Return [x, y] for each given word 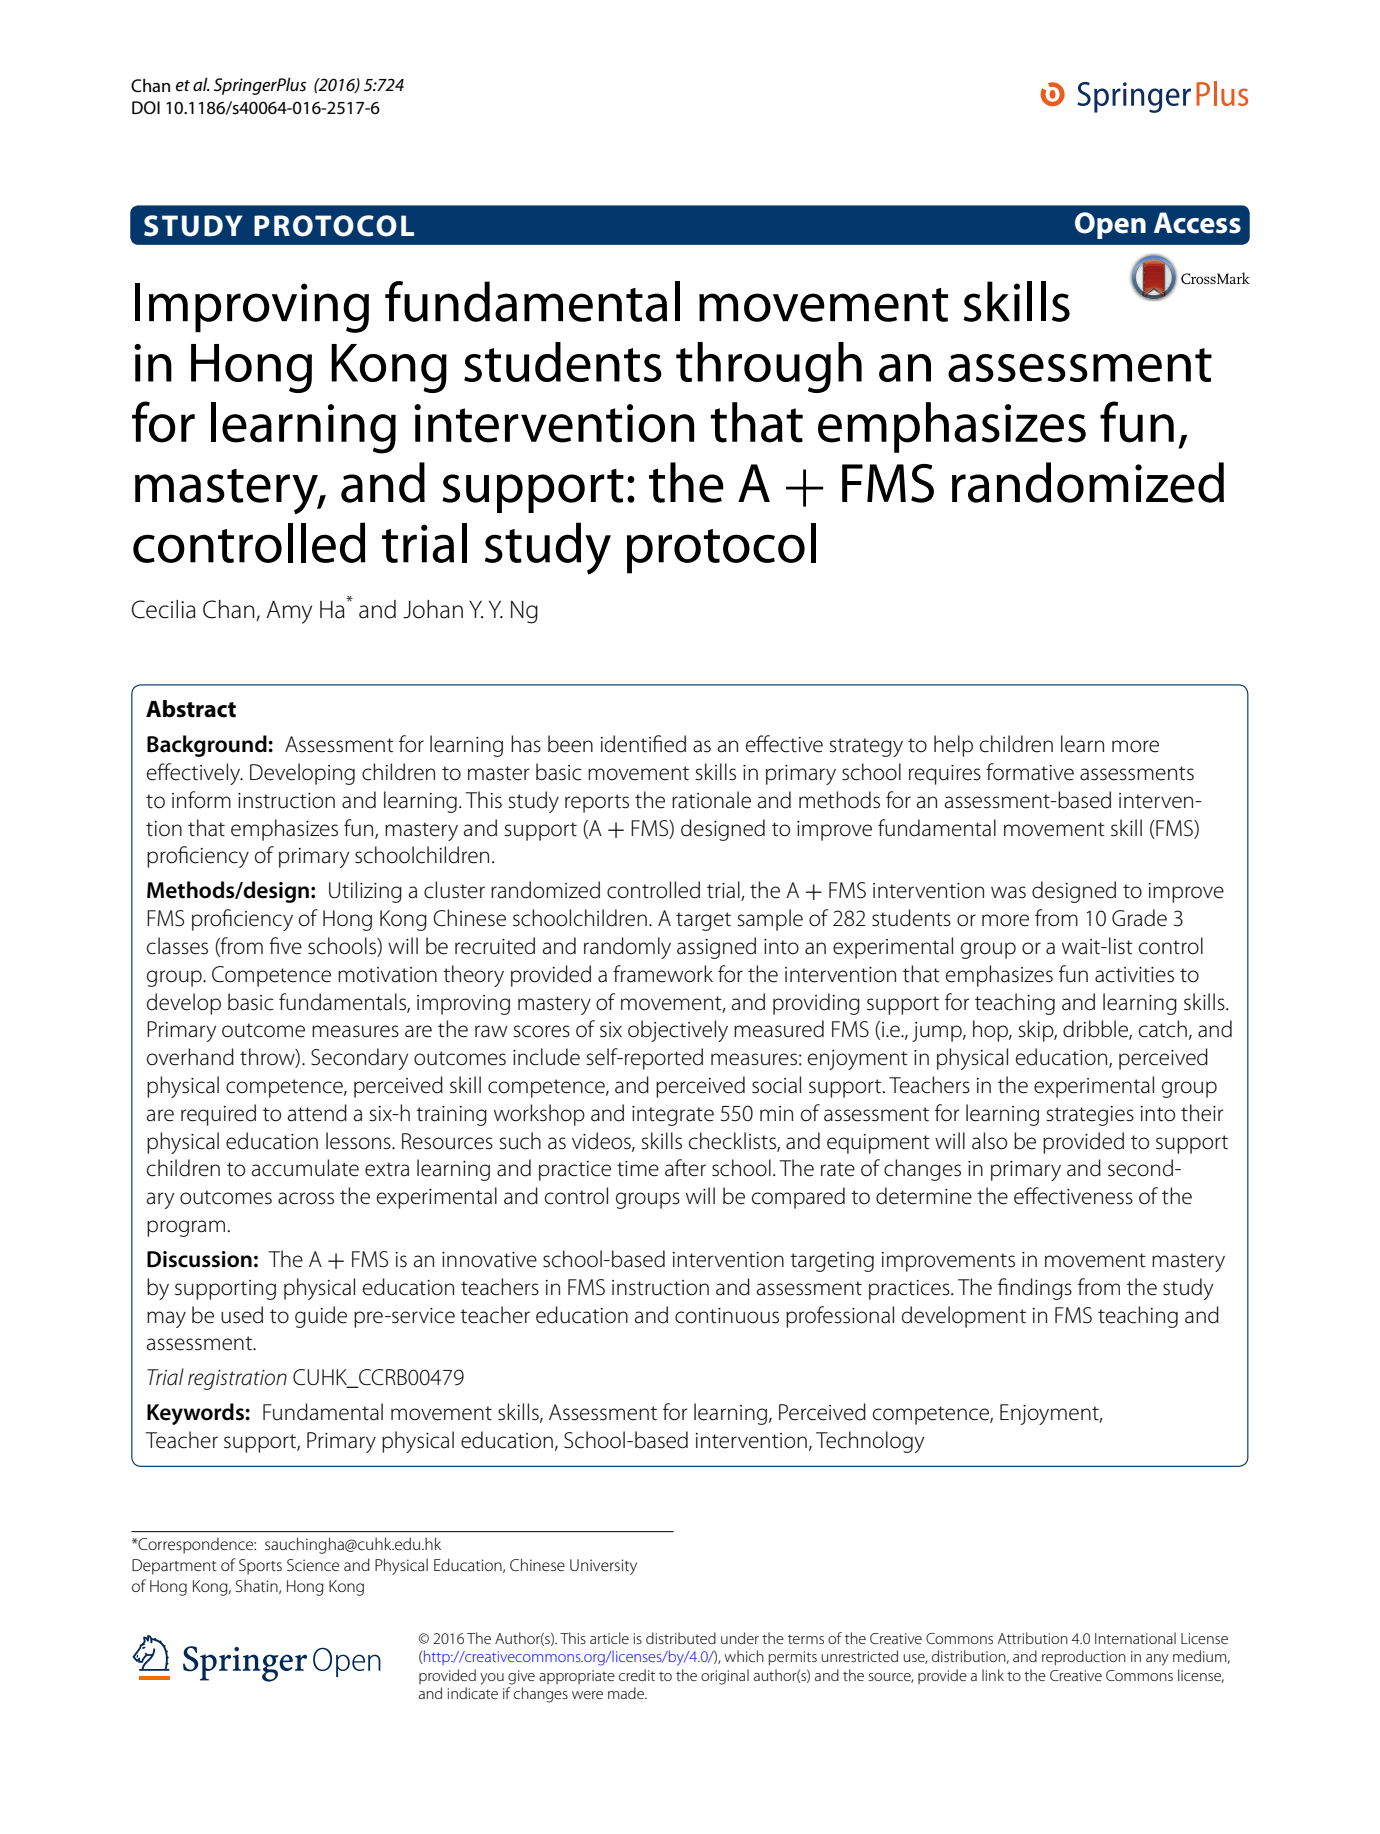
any [1157, 1660]
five [285, 946]
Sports [260, 1567]
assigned [716, 948]
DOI [146, 108]
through [769, 367]
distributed [681, 1638]
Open [1110, 225]
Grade [1139, 918]
